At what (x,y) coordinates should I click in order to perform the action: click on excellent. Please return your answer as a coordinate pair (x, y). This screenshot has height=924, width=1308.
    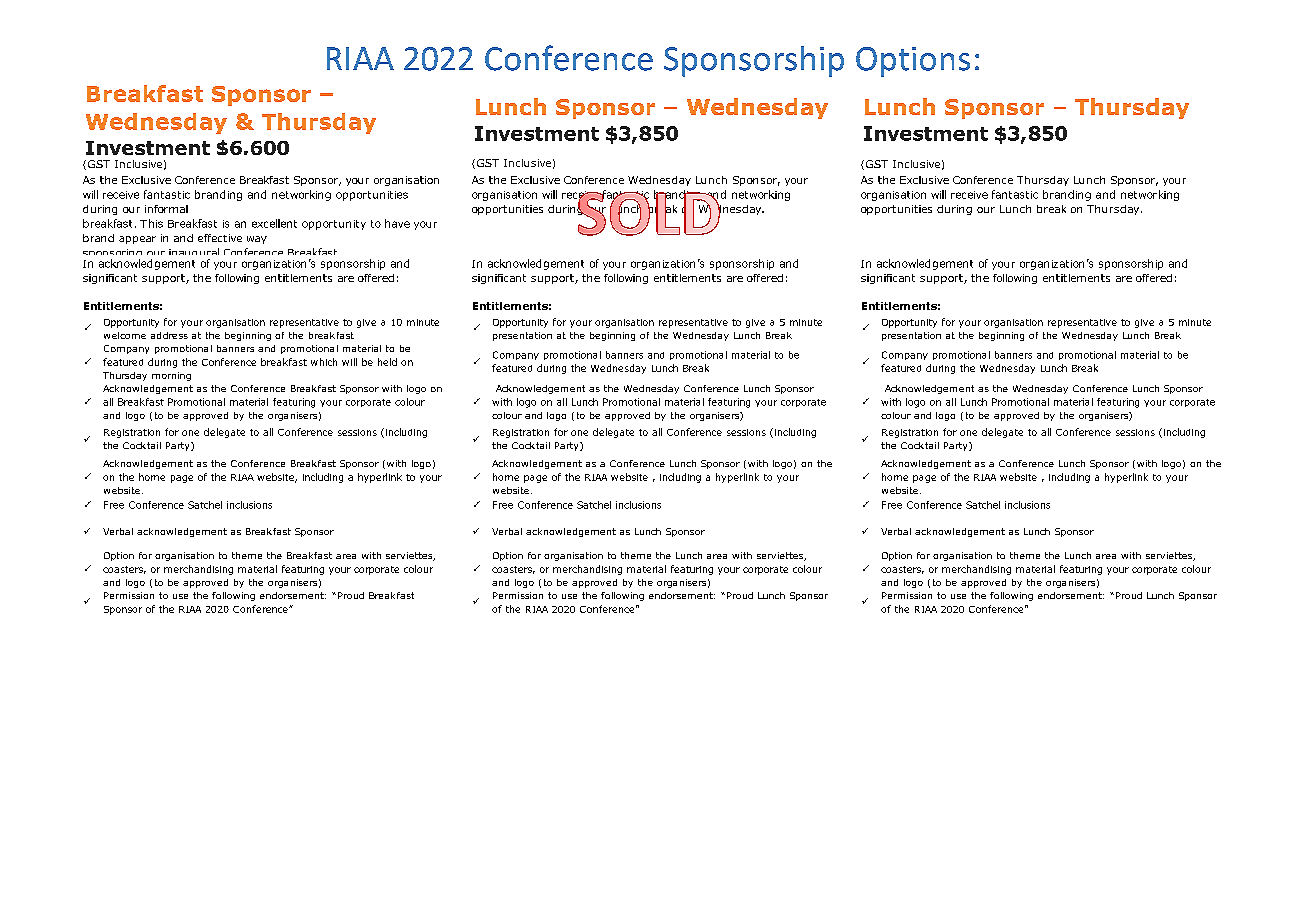
    Looking at the image, I should click on (274, 223).
